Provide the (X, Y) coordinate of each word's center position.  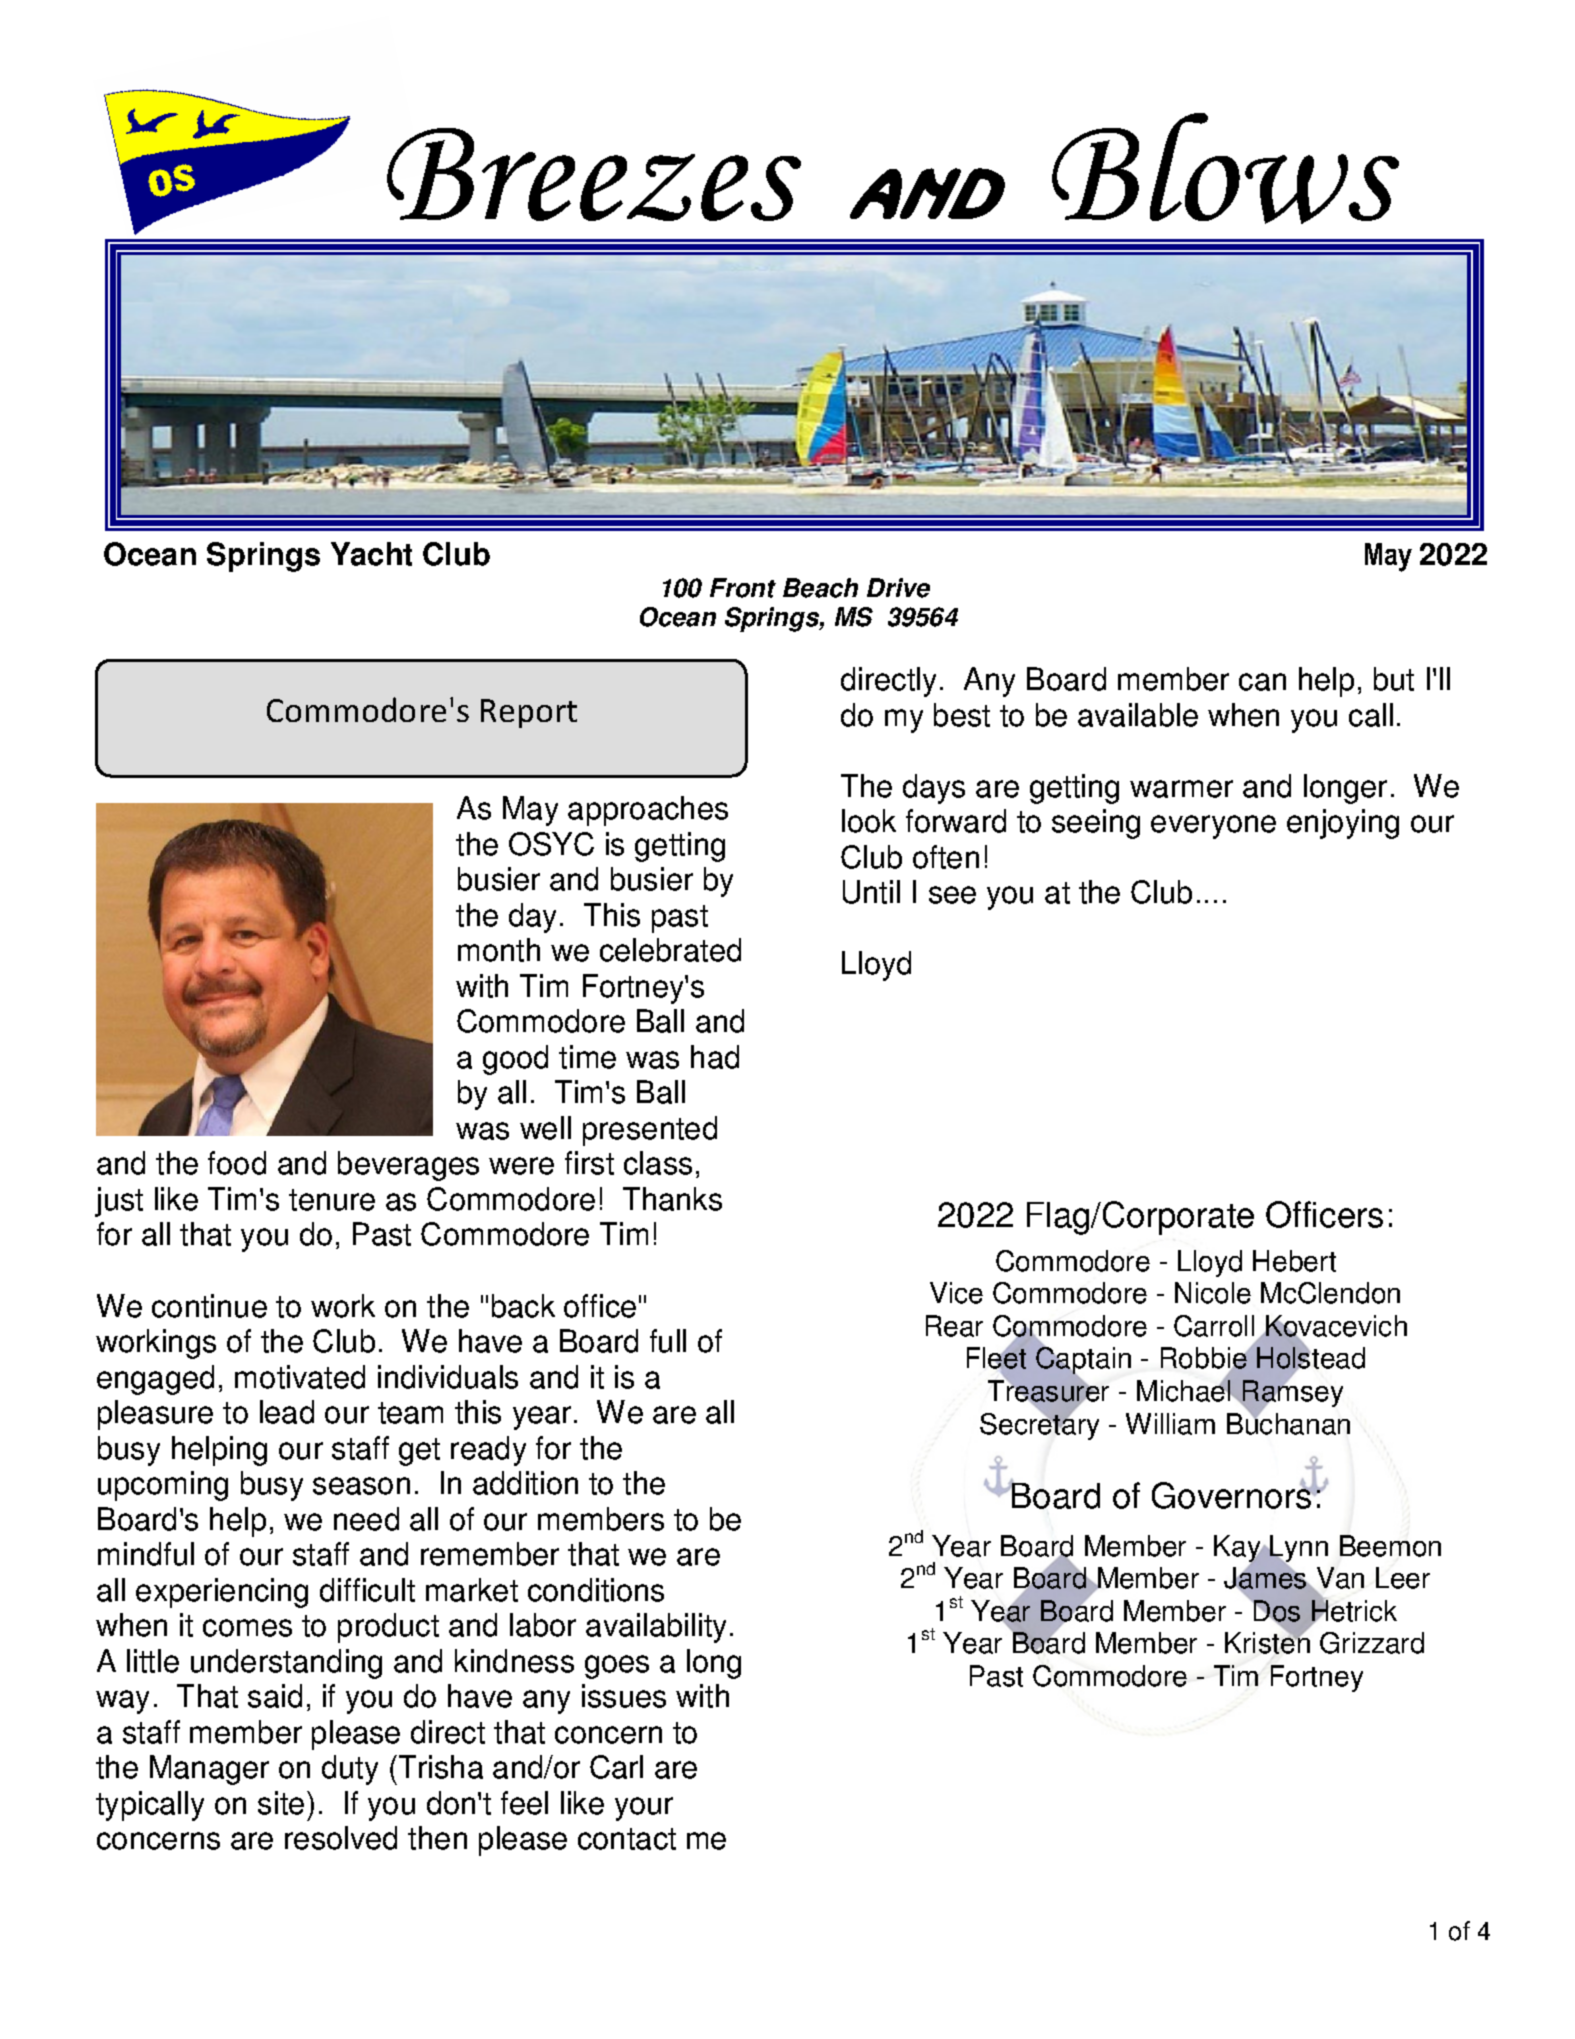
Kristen (1267, 1642)
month (499, 950)
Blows (1225, 168)
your (644, 1809)
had (715, 1057)
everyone (1213, 827)
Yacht (371, 554)
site (281, 1803)
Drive (898, 588)
